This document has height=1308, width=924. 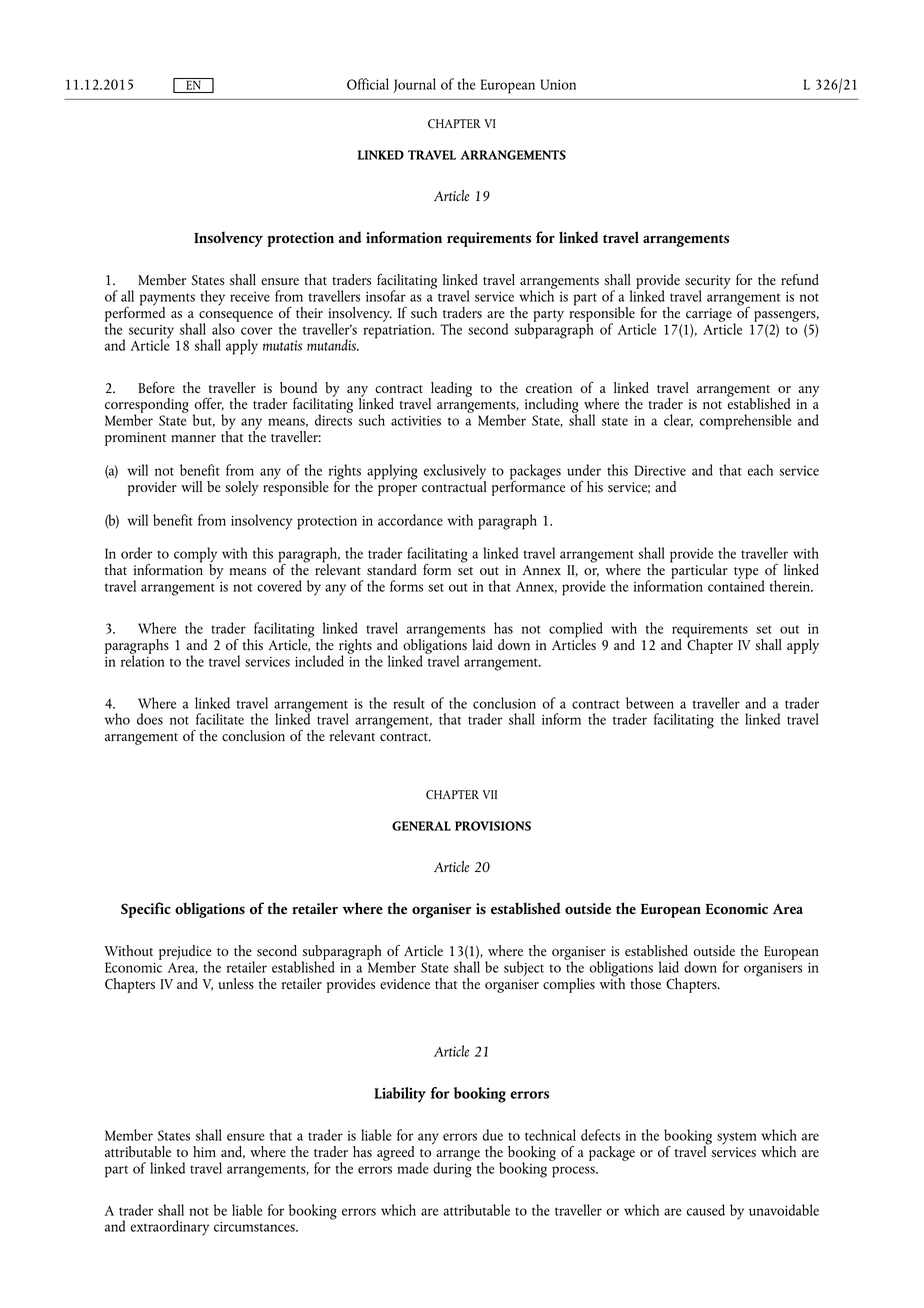 I want to click on those, so click(x=645, y=984).
